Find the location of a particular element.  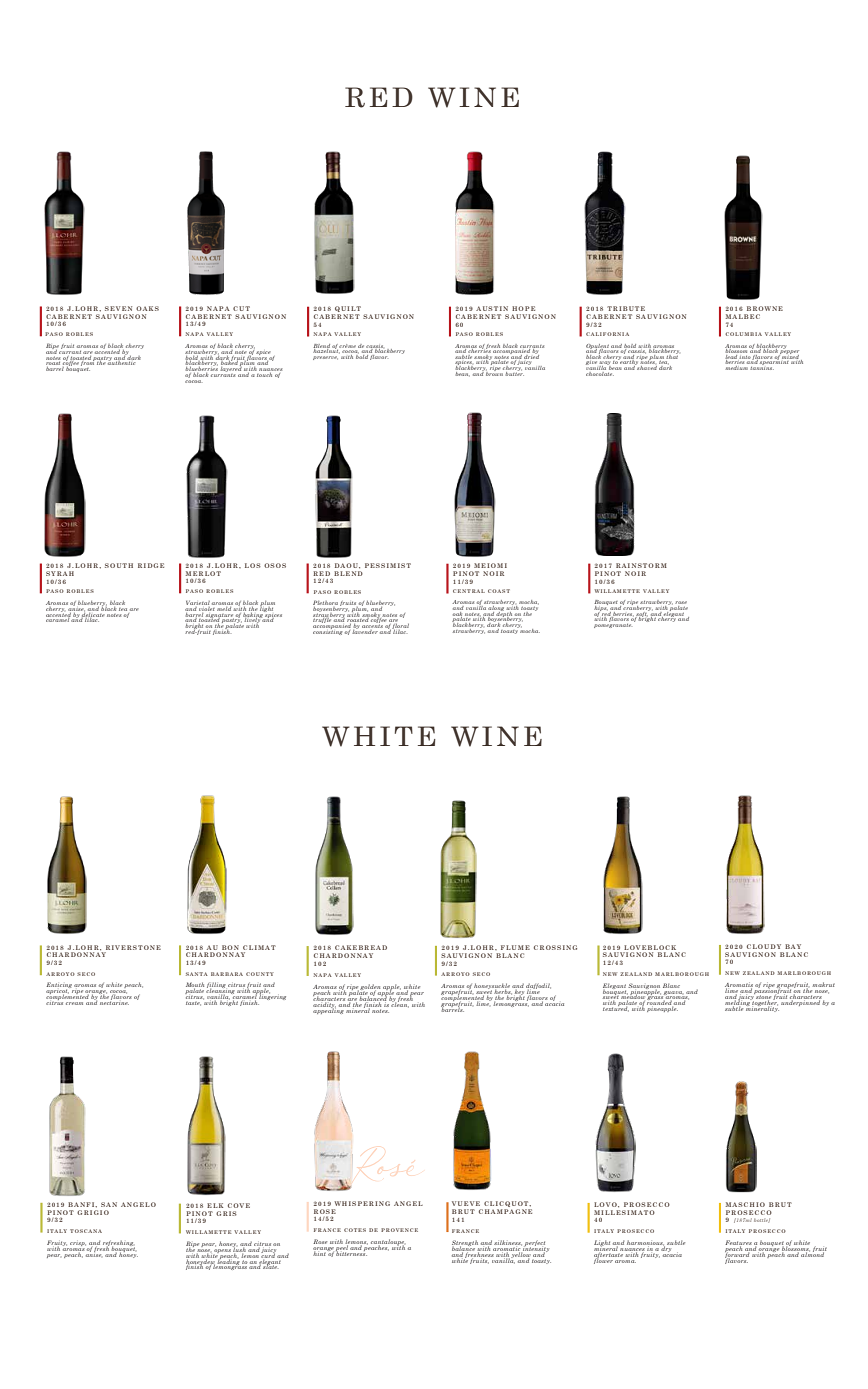

RAINSTORM is located at coordinates (641, 565).
